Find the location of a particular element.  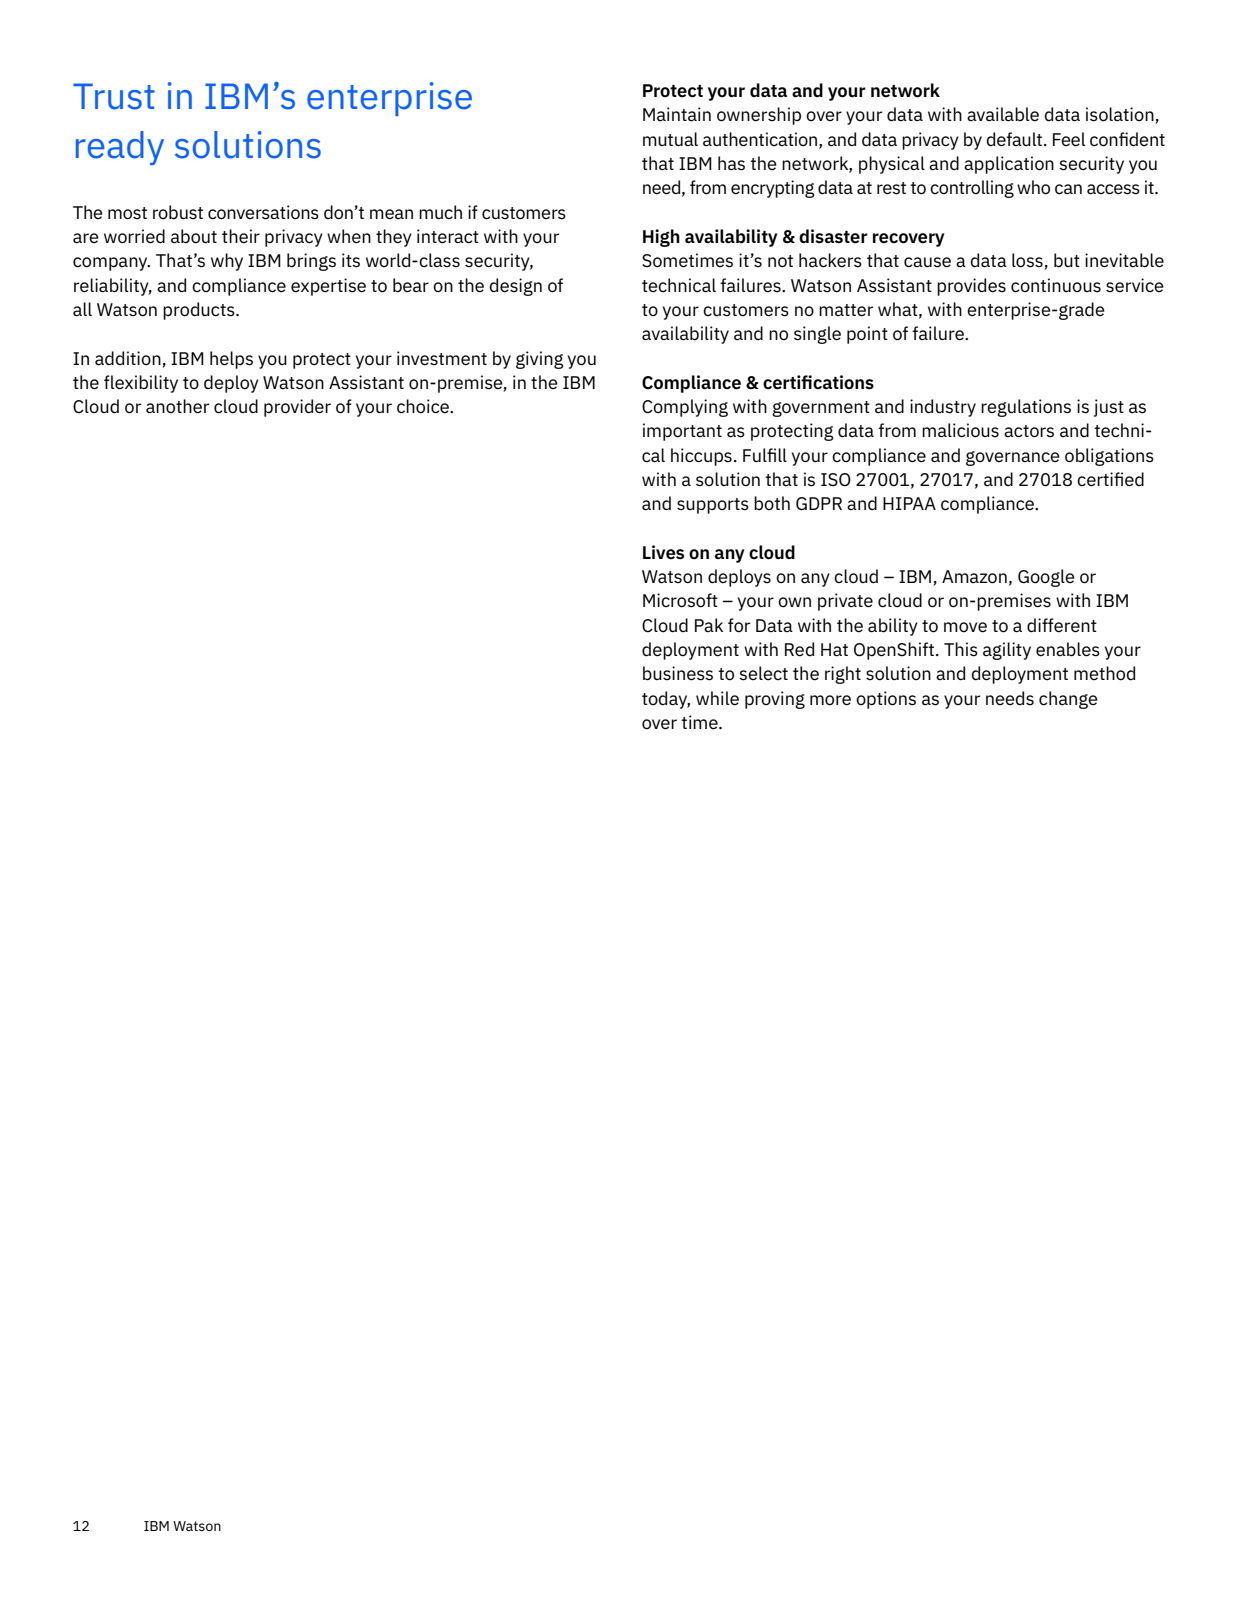

why is located at coordinates (227, 262).
